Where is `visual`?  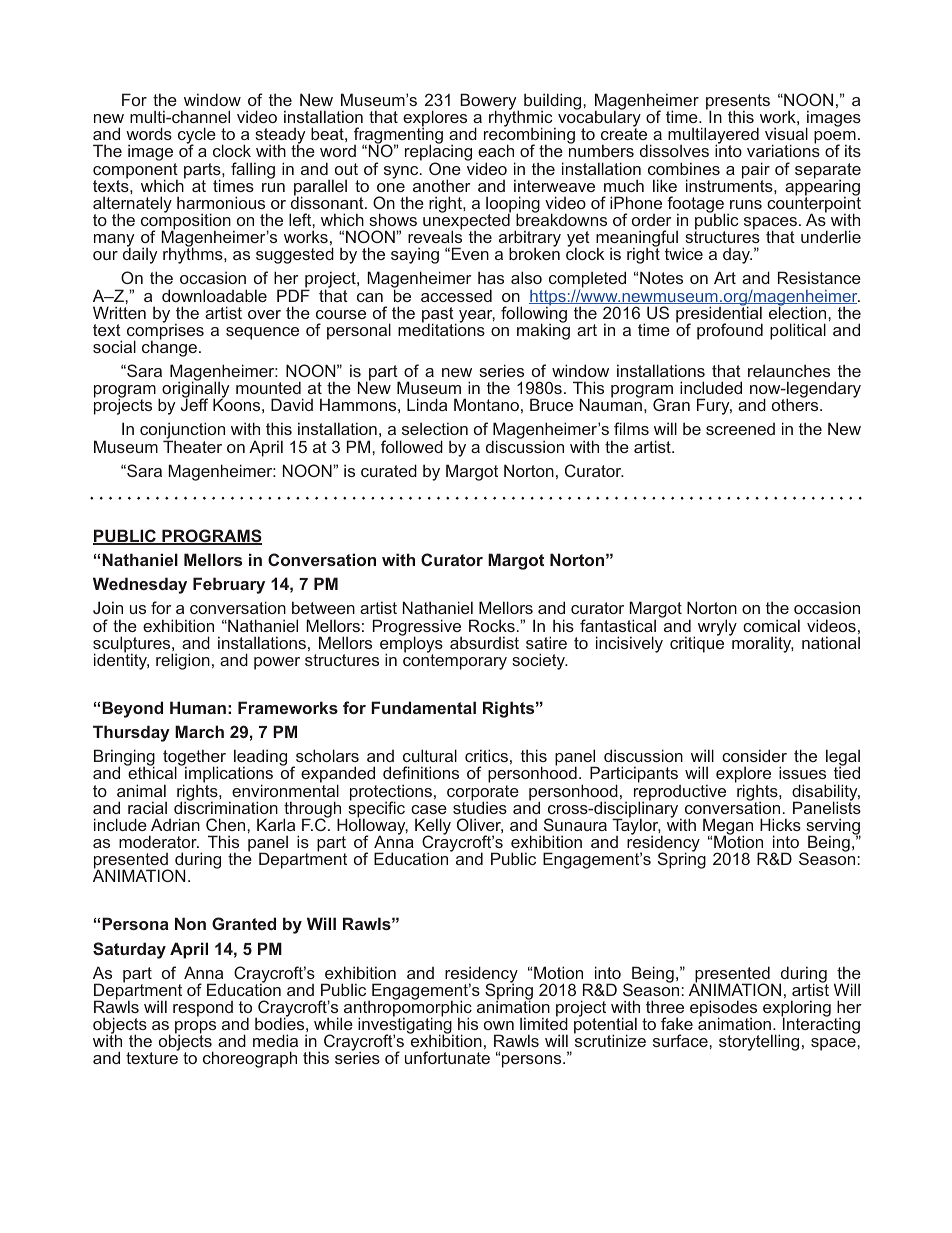
visual is located at coordinates (786, 133).
